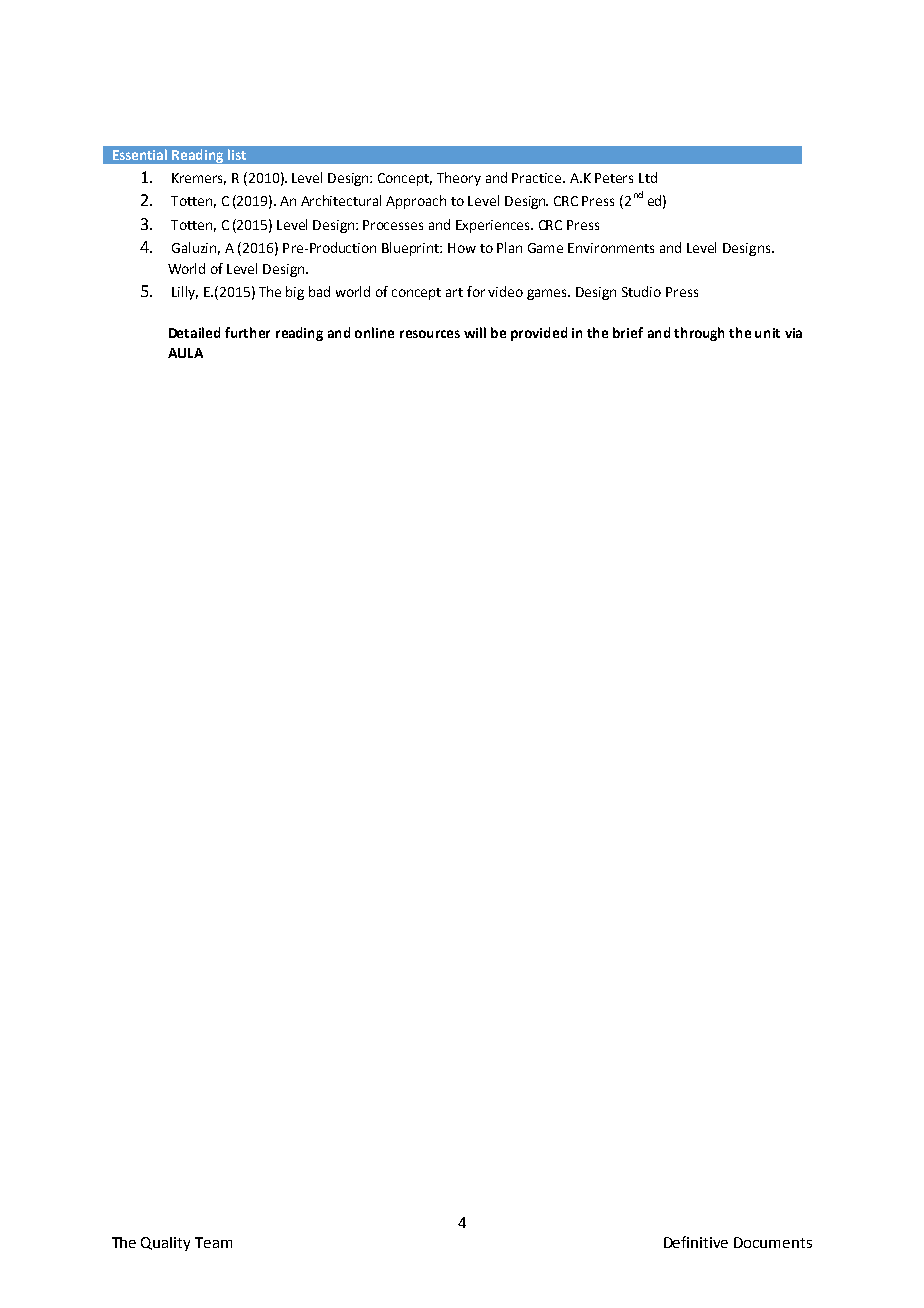 Image resolution: width=924 pixels, height=1308 pixels. Describe the element at coordinates (475, 332) in the document. I see `will` at that location.
